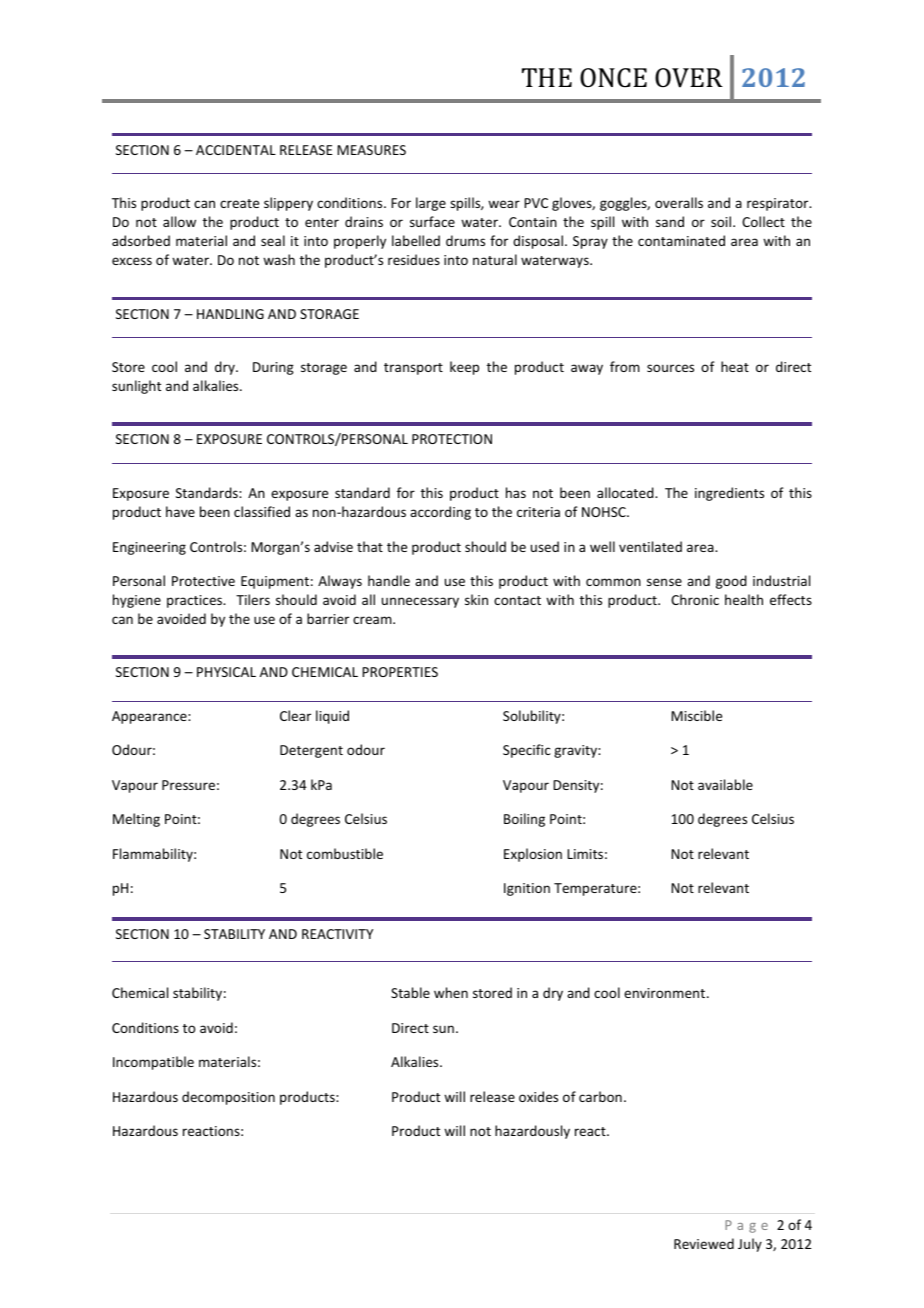 This document has width=924, height=1308. I want to click on ONCE, so click(613, 78).
